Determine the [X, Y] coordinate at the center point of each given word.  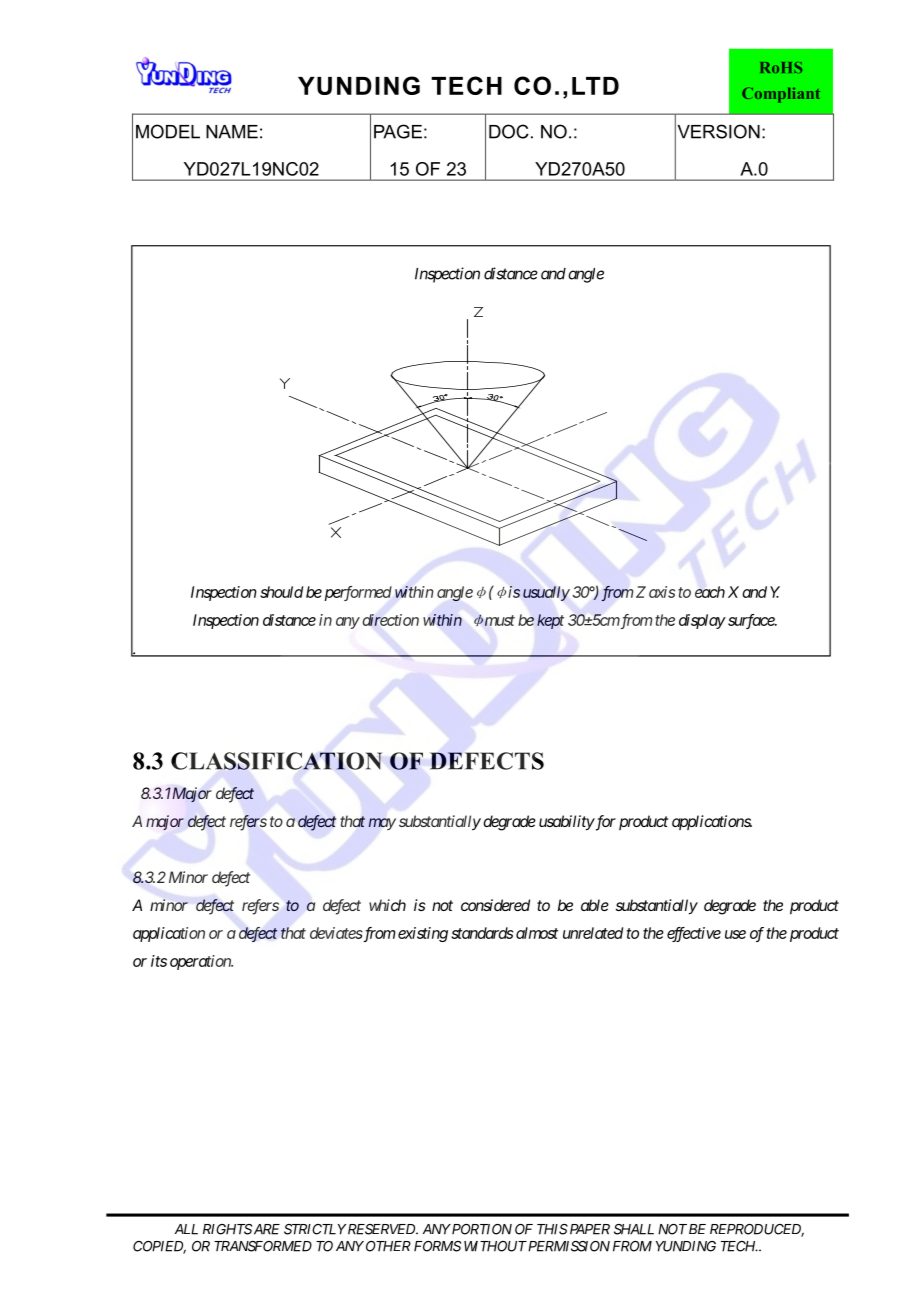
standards [482, 933]
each [710, 592]
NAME [232, 132]
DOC [509, 131]
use [735, 934]
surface [752, 621]
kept [550, 621]
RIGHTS [227, 1229]
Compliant [781, 95]
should [281, 592]
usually [546, 593]
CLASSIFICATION [276, 761]
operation [201, 962]
